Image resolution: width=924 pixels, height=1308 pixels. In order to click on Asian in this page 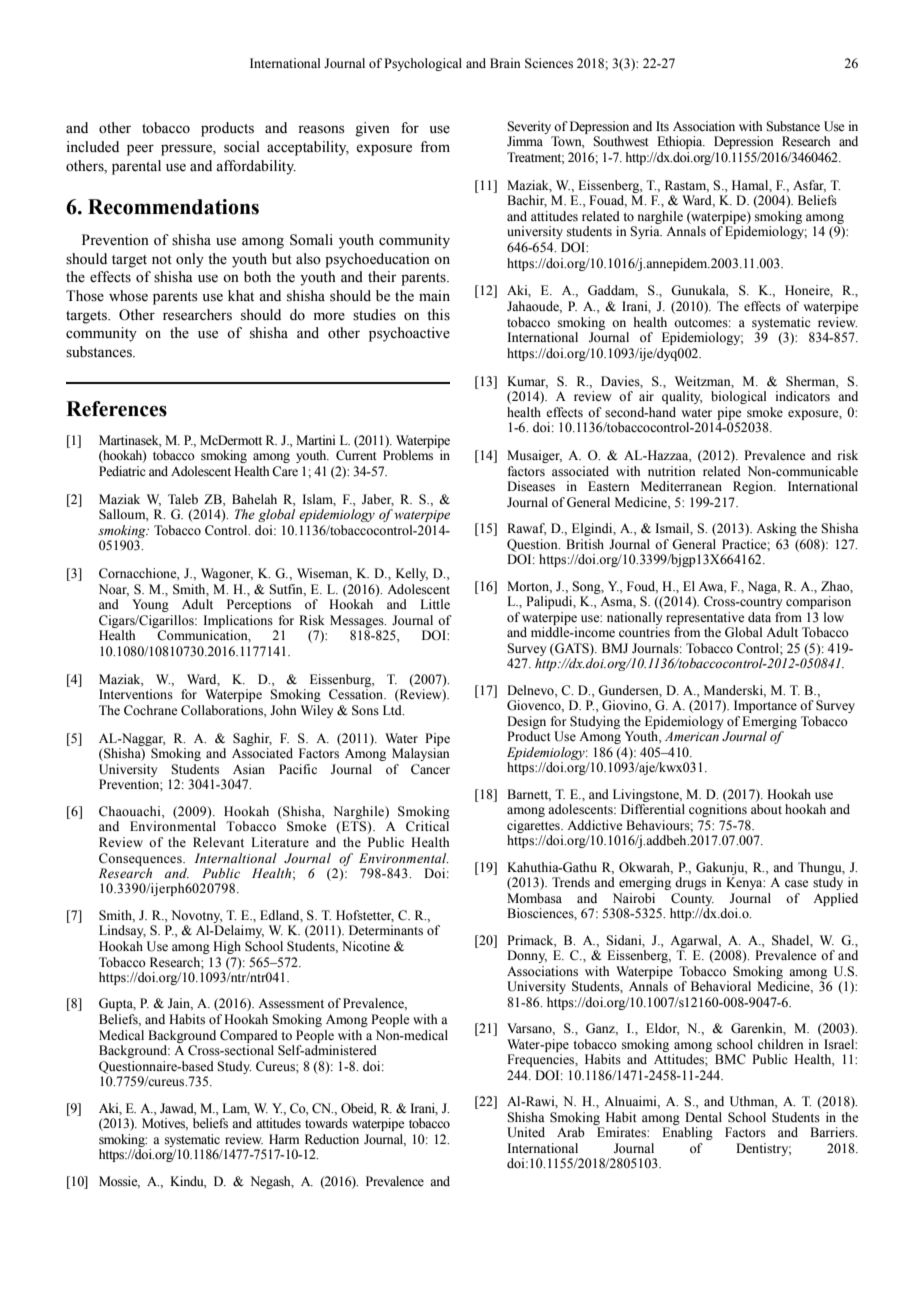, I will do `click(249, 769)`.
